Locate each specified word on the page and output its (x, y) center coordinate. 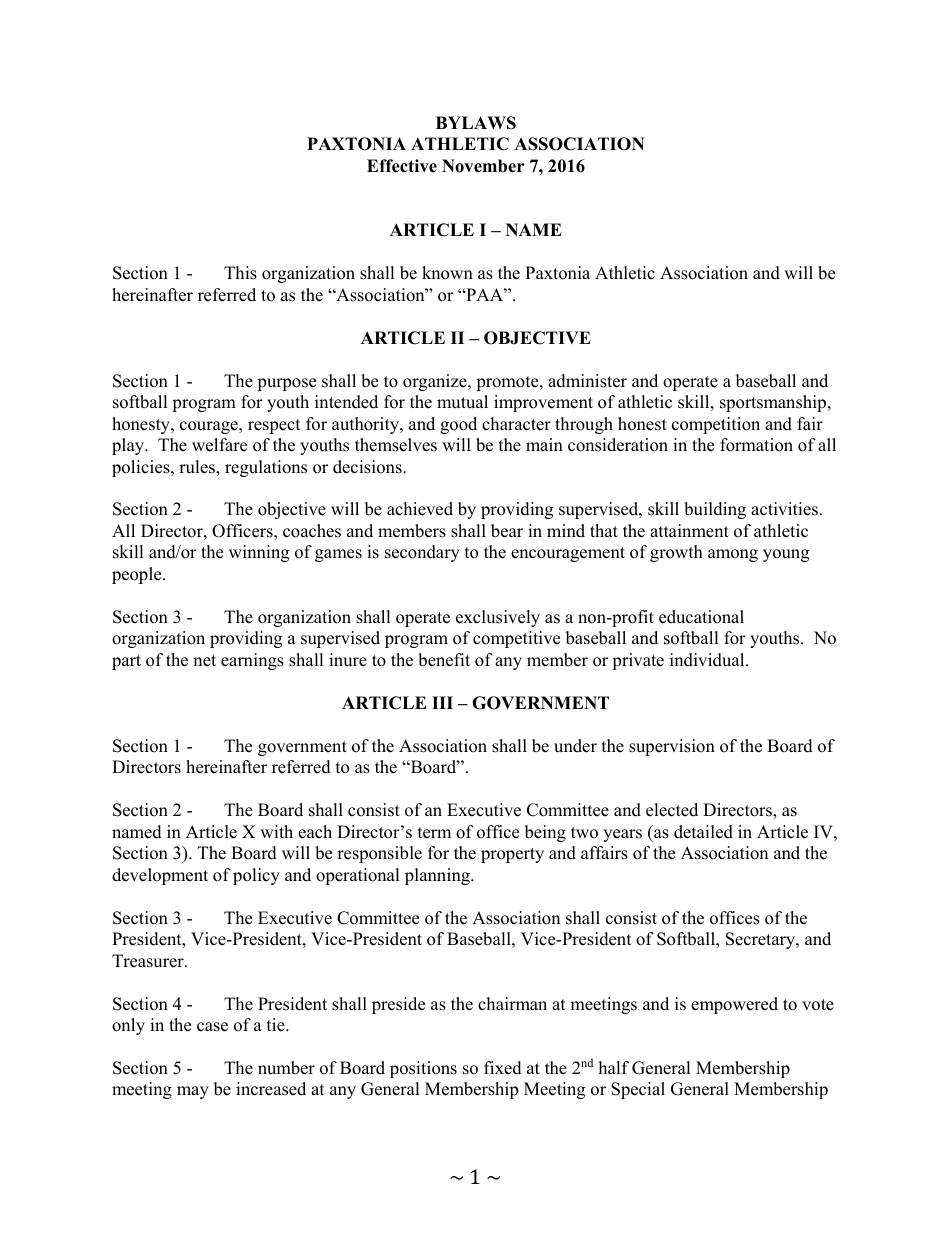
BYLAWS (476, 123)
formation (756, 445)
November (483, 166)
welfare (219, 445)
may (193, 1092)
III (442, 702)
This (240, 273)
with (276, 831)
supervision (672, 747)
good (458, 425)
